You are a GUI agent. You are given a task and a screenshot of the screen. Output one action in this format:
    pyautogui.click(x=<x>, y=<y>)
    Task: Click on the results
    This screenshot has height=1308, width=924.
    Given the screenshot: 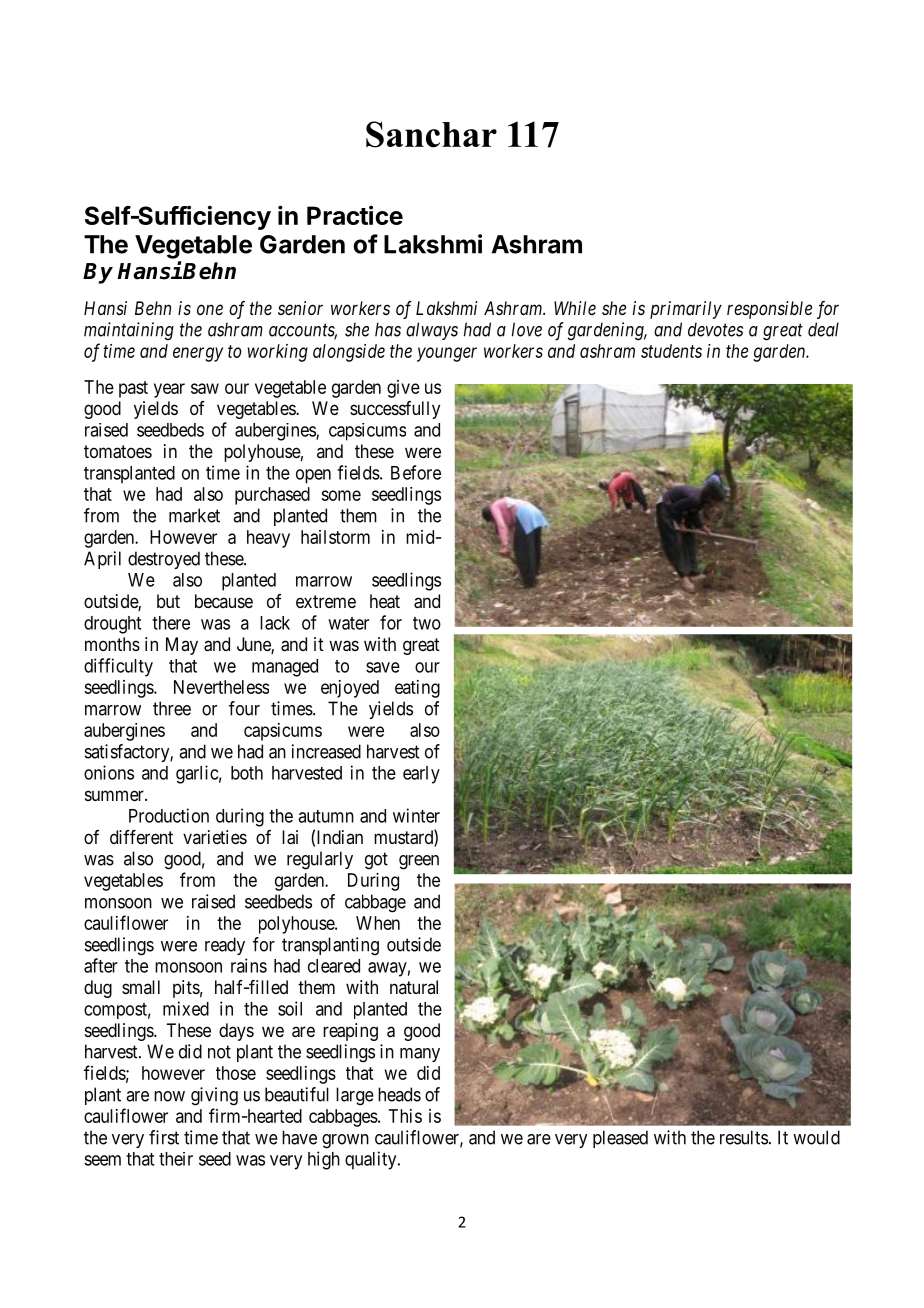 What is the action you would take?
    pyautogui.click(x=744, y=1137)
